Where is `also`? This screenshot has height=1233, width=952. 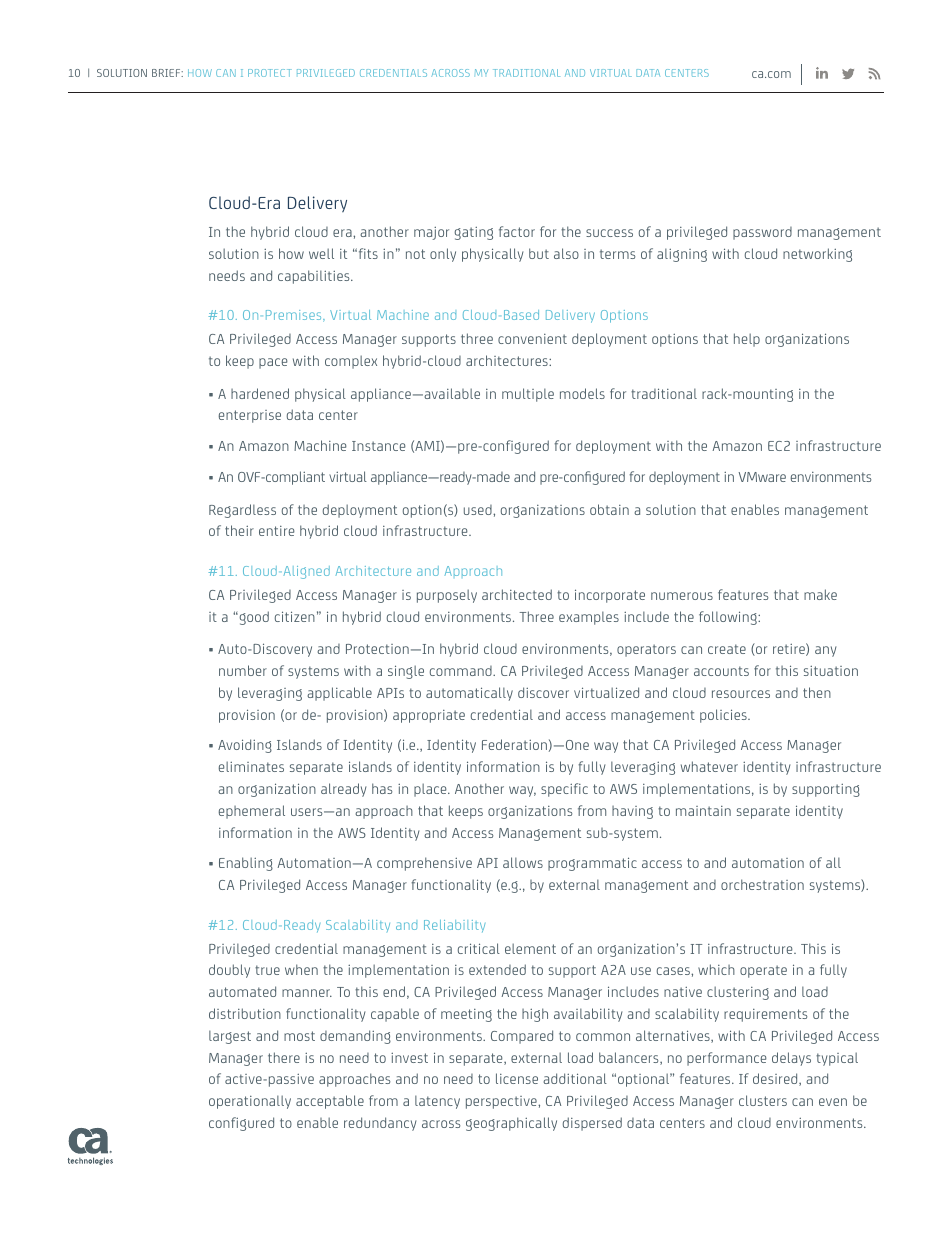 also is located at coordinates (566, 253).
